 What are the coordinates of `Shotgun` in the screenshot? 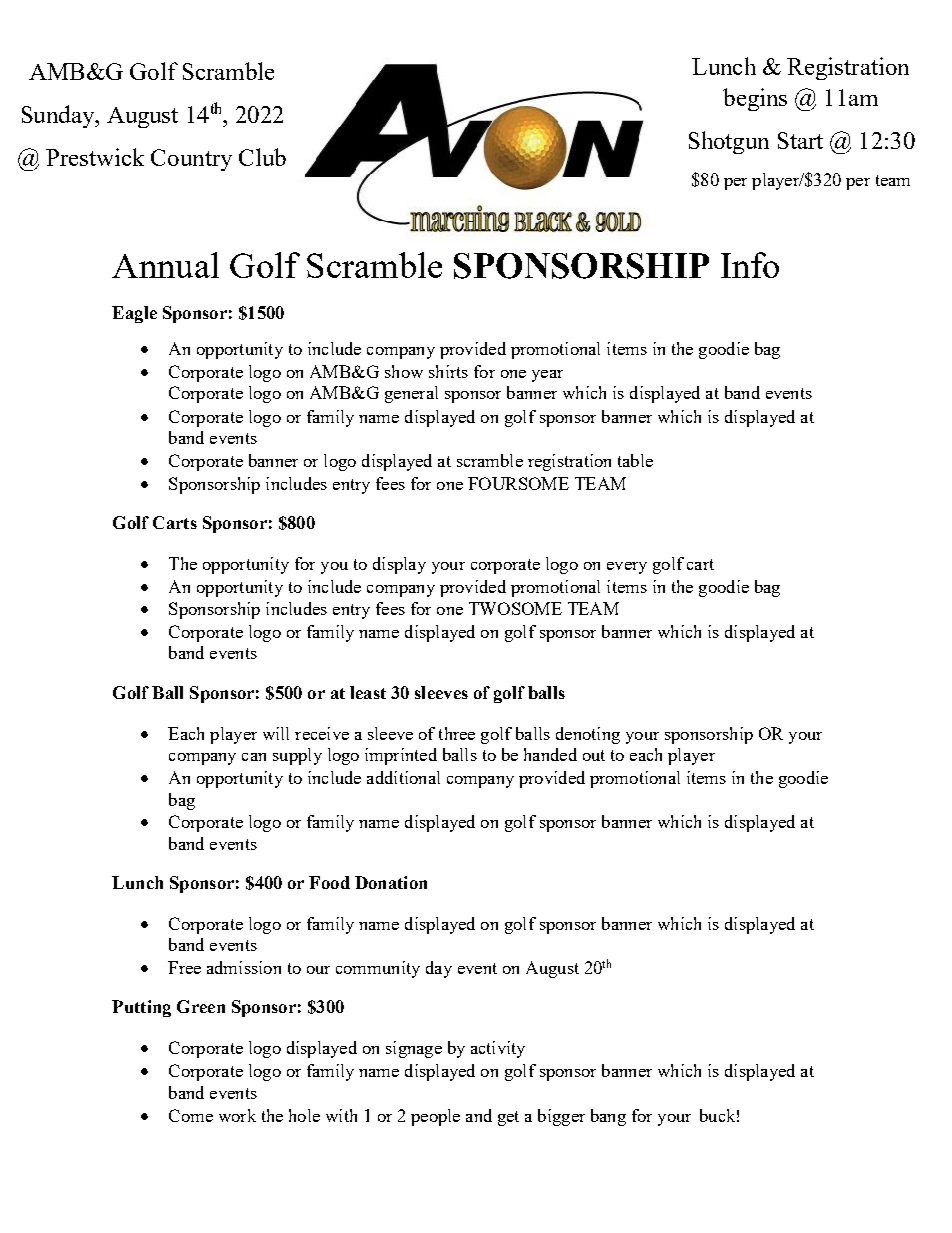 It's located at (729, 142).
